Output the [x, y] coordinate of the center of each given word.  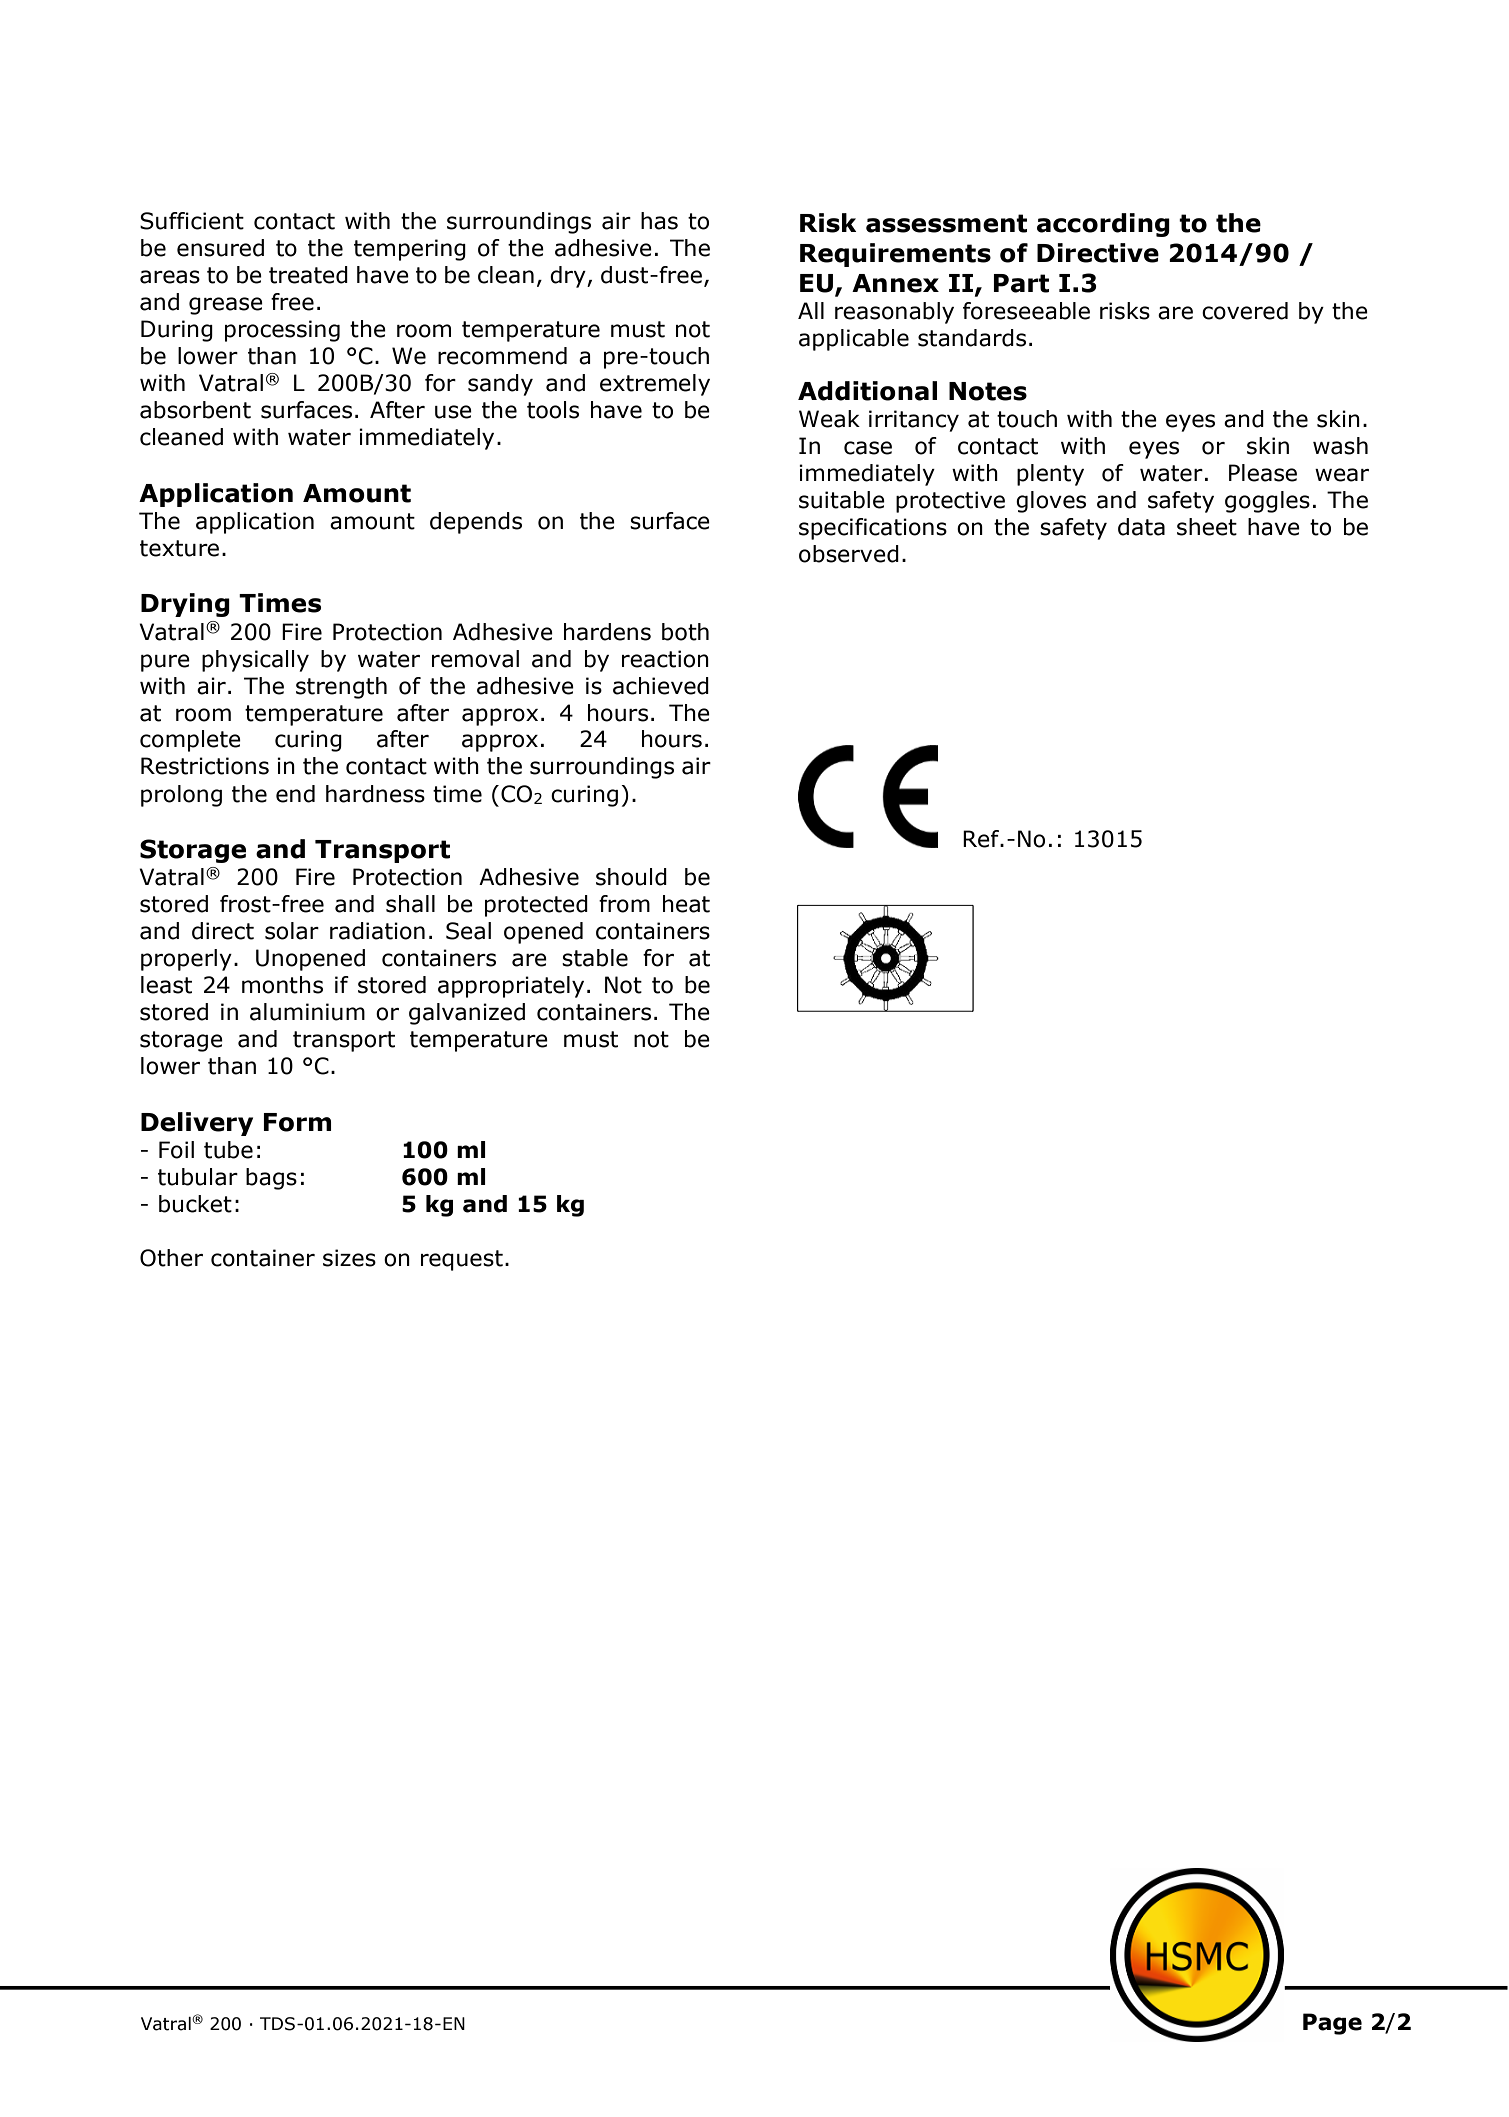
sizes [349, 1258]
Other [171, 1258]
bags [271, 1179]
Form [297, 1122]
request [462, 1260]
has [659, 221]
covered [1245, 311]
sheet [1207, 527]
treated [308, 275]
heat [686, 904]
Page [1332, 2024]
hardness [375, 794]
